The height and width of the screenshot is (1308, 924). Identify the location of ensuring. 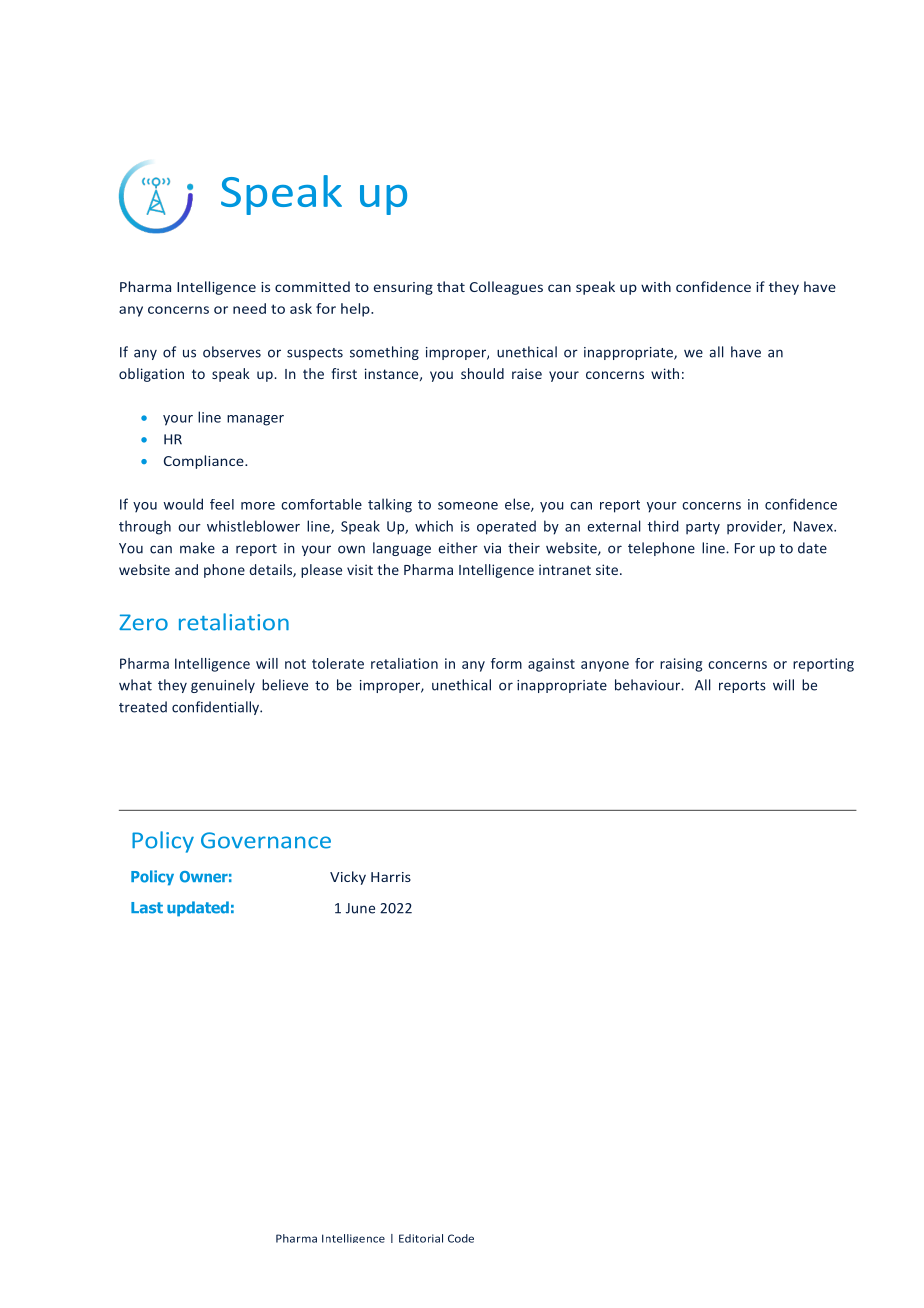
(403, 288).
